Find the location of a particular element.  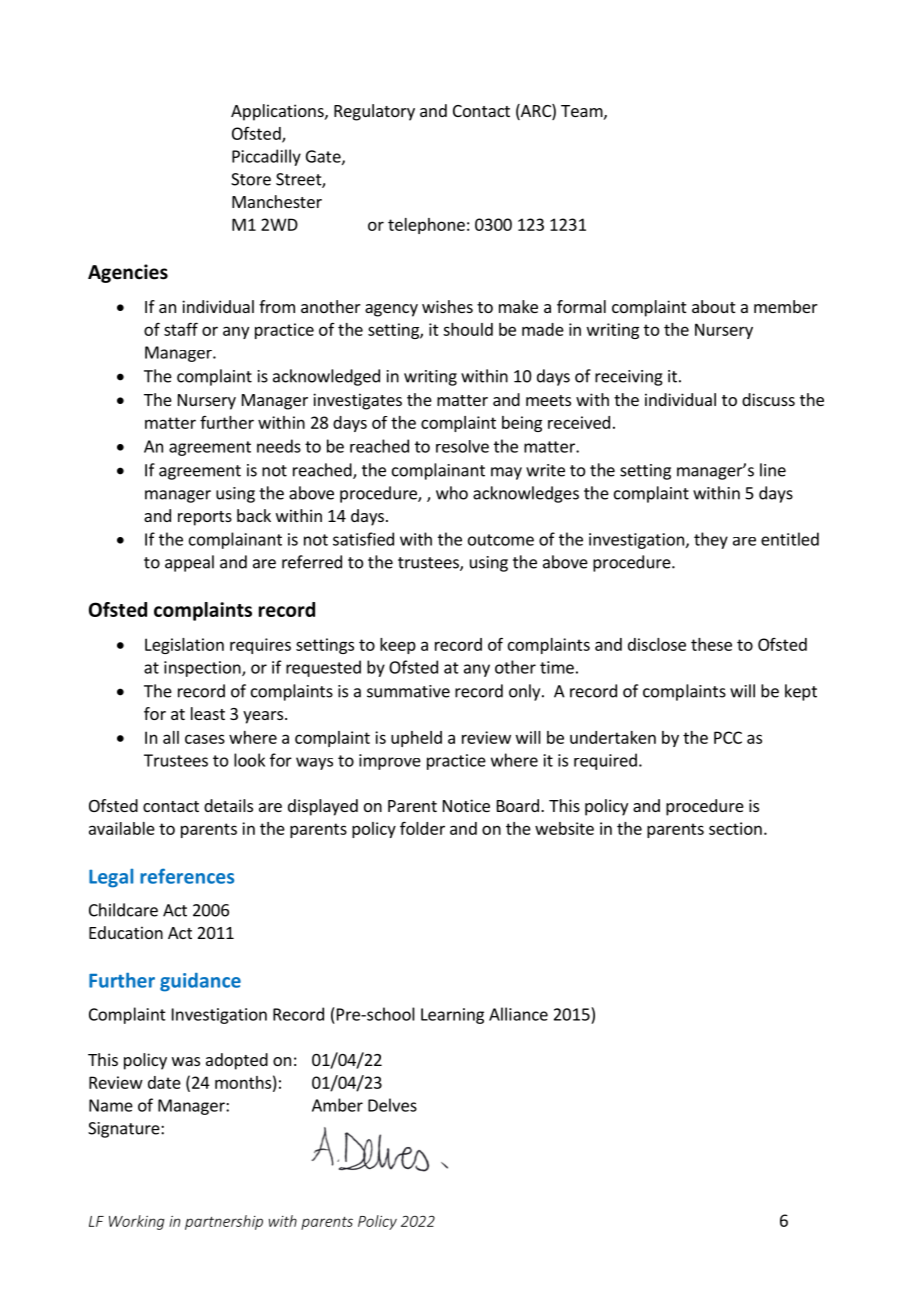

Store is located at coordinates (251, 179).
